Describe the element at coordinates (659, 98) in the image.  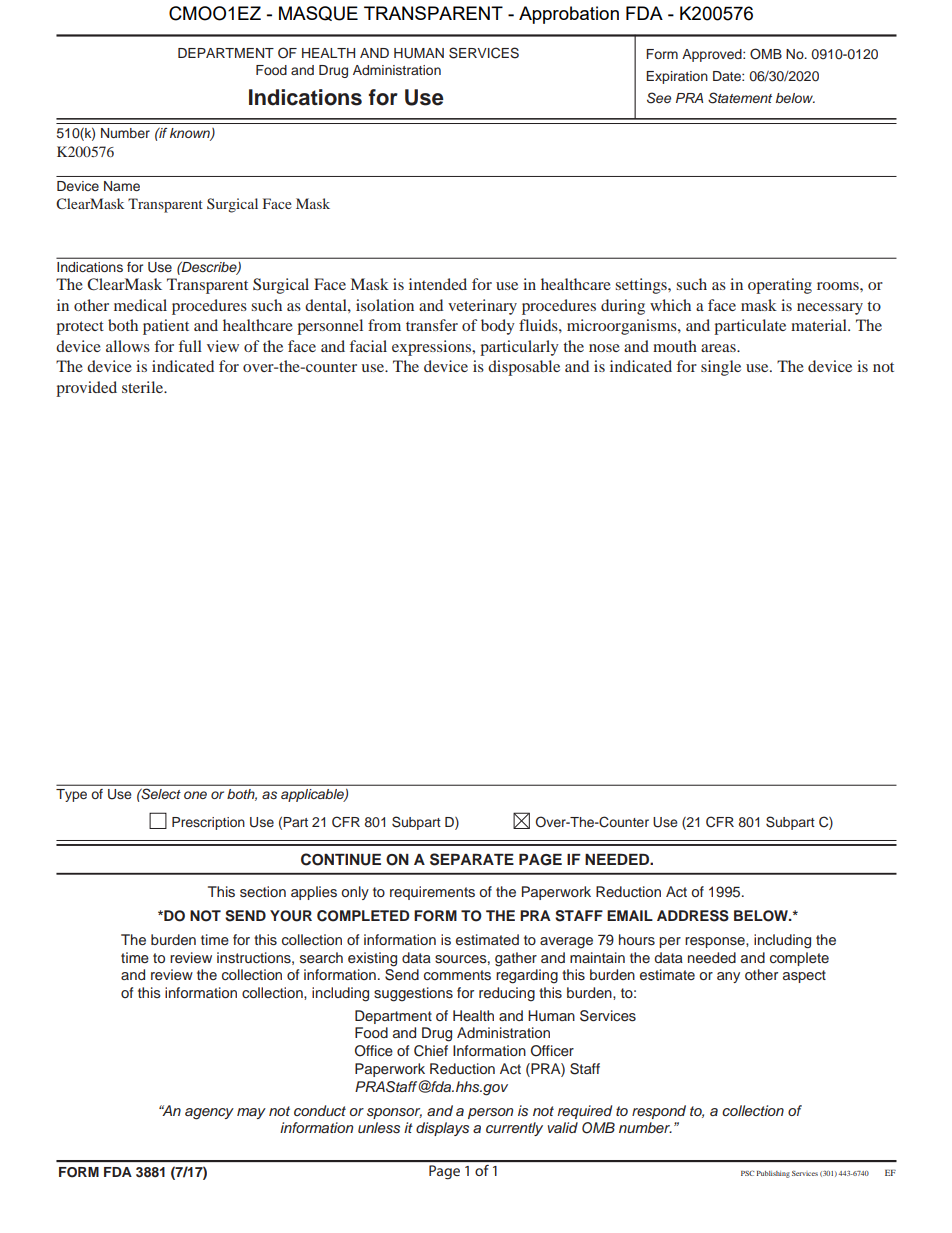
I see `See` at that location.
